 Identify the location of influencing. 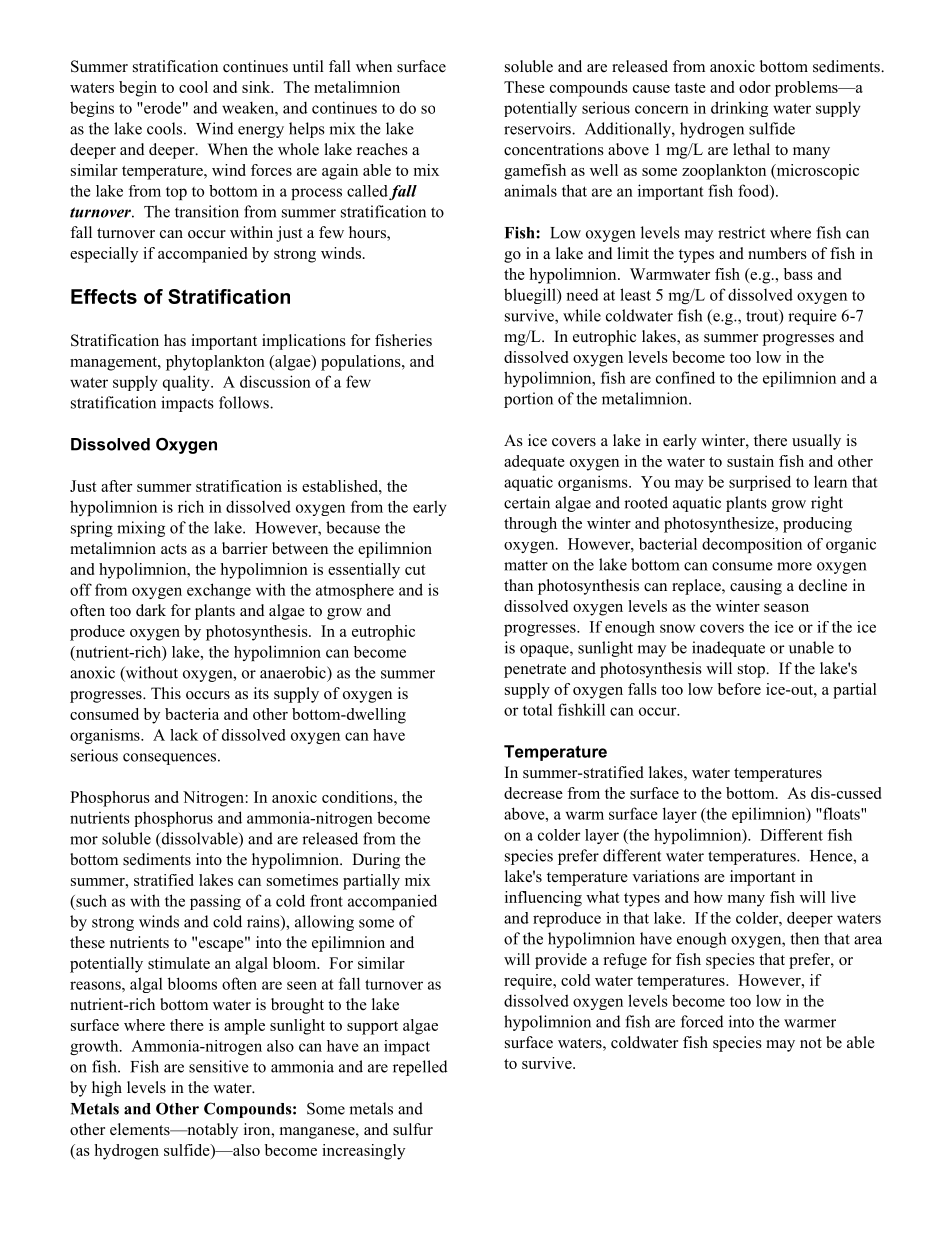
(543, 899).
